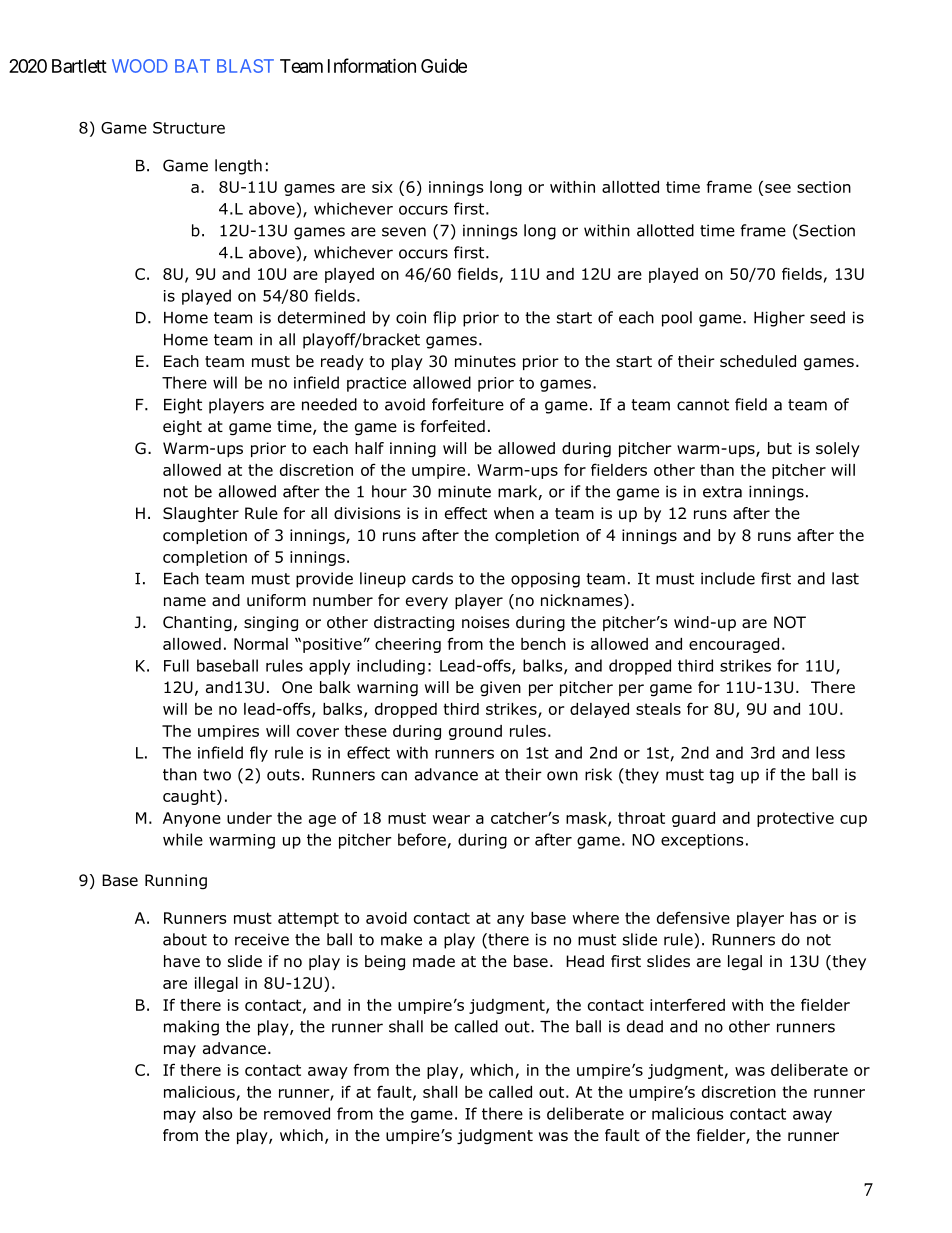 This page has width=952, height=1233. What do you see at coordinates (795, 819) in the page?
I see `protective` at bounding box center [795, 819].
